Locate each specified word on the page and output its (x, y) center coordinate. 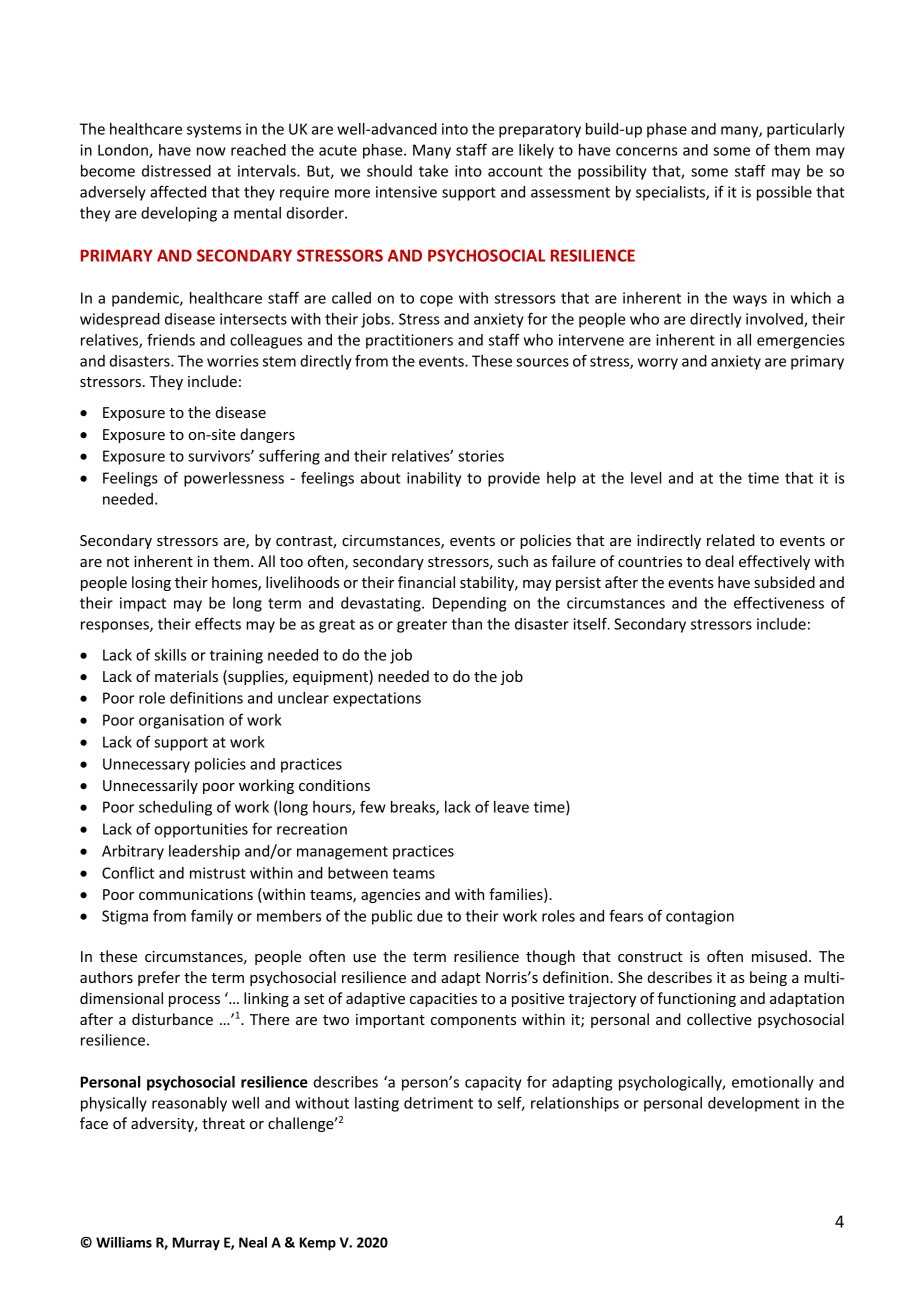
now (211, 151)
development (754, 1104)
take (433, 171)
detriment (438, 1103)
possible (784, 193)
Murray (196, 1244)
